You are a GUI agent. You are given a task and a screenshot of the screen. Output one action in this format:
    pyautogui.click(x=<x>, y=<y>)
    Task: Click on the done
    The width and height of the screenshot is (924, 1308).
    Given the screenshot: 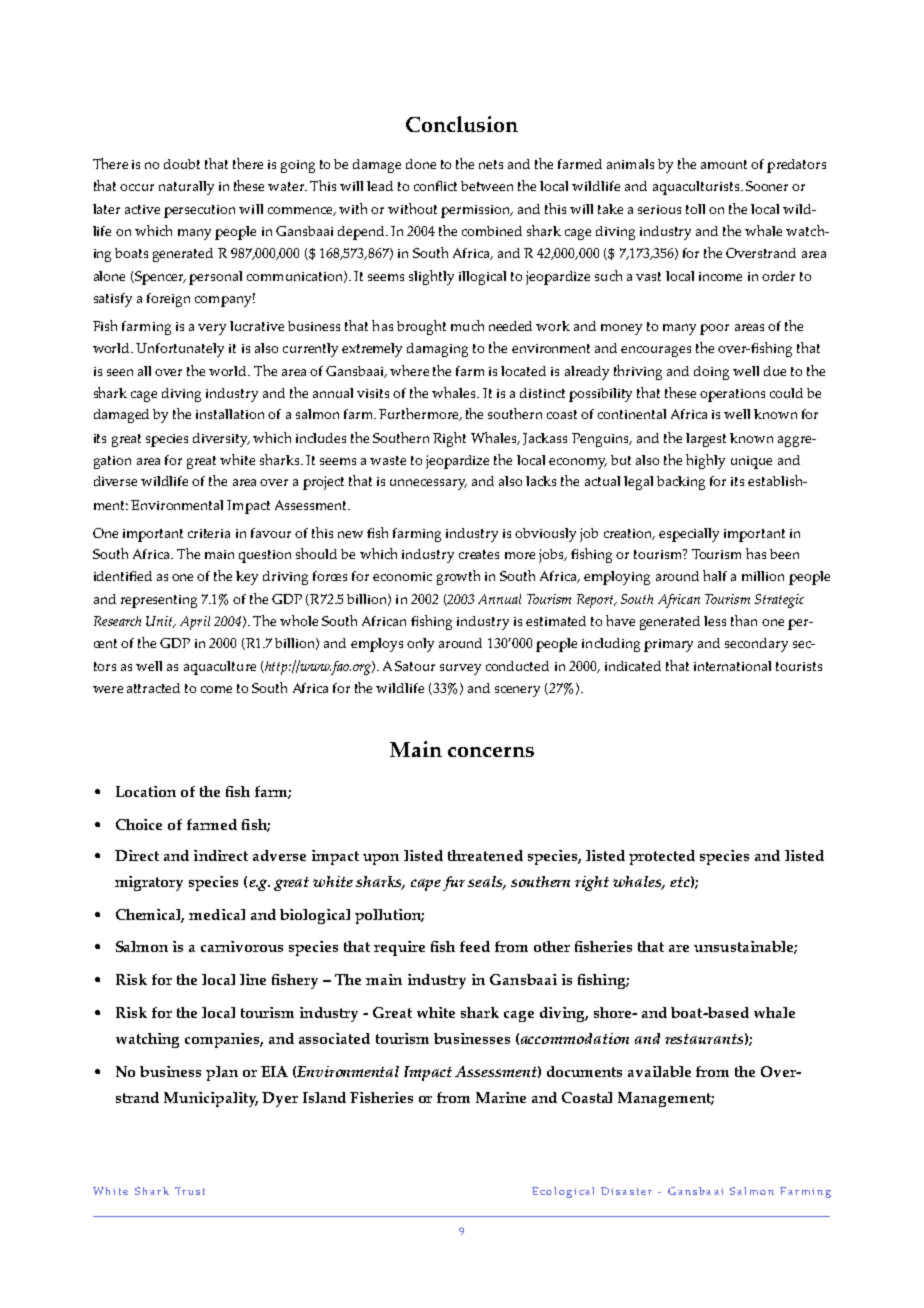 What is the action you would take?
    pyautogui.click(x=421, y=164)
